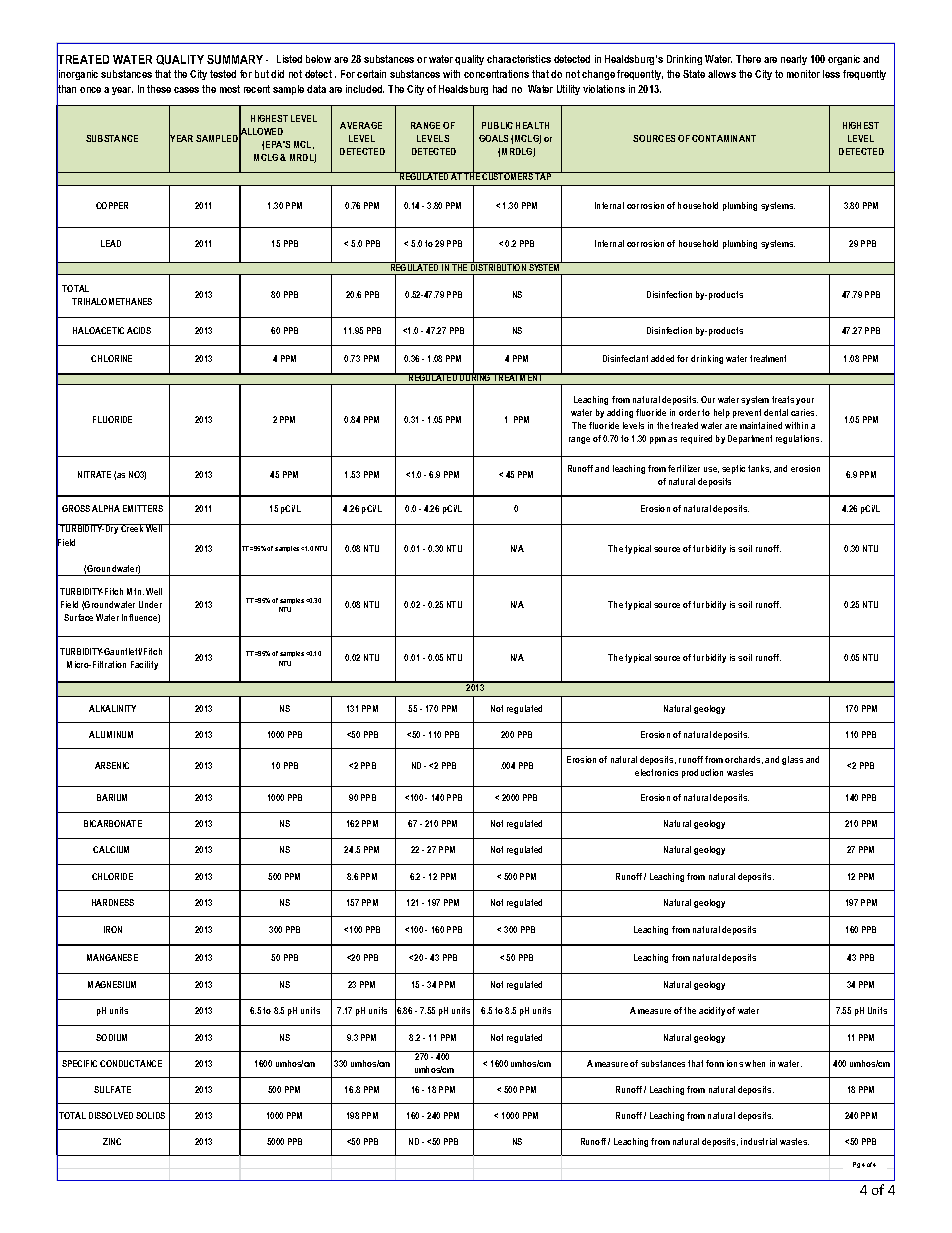 This image has width=952, height=1233. Describe the element at coordinates (722, 74) in the image. I see `allows` at that location.
